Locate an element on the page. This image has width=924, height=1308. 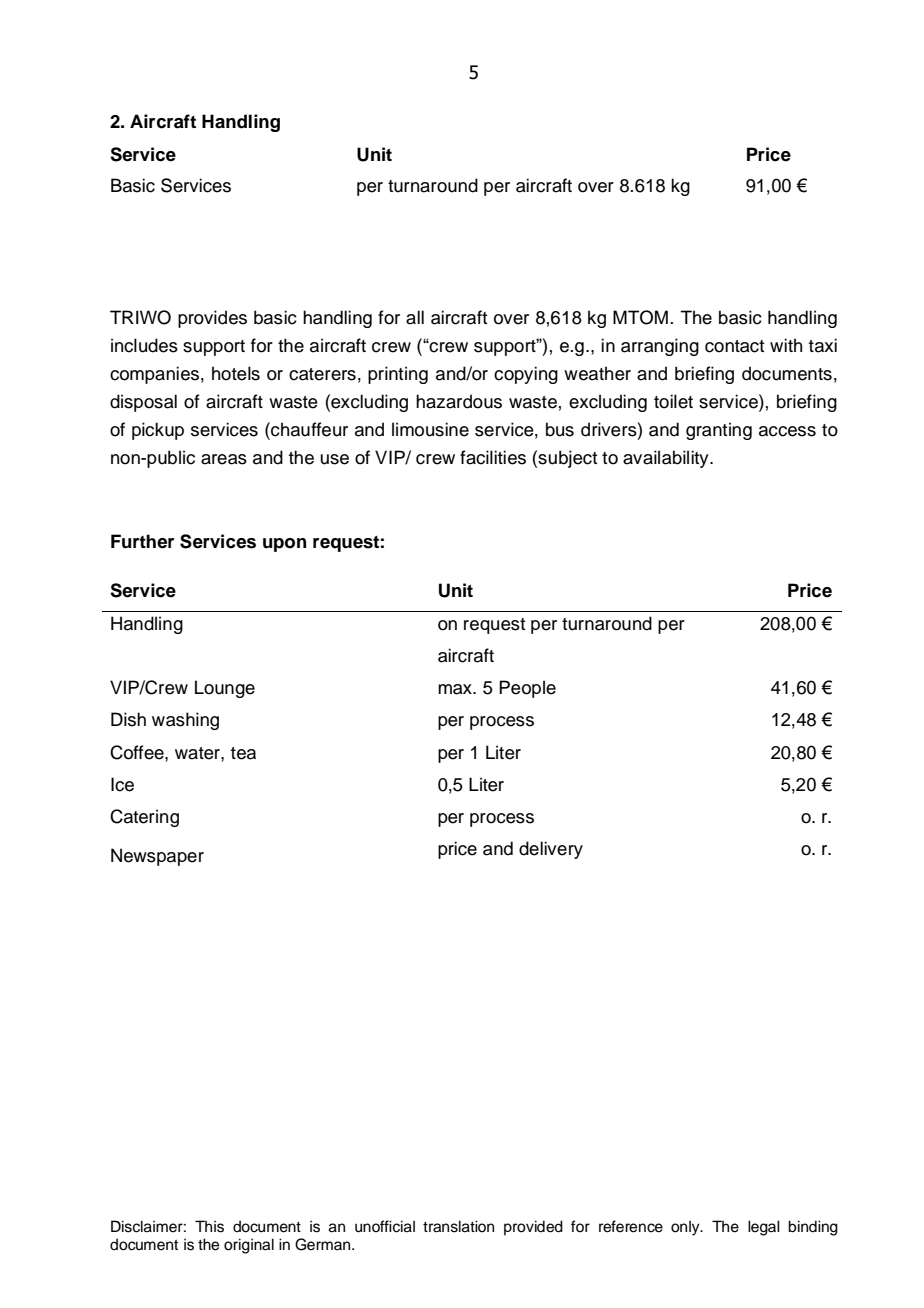
max is located at coordinates (456, 689).
